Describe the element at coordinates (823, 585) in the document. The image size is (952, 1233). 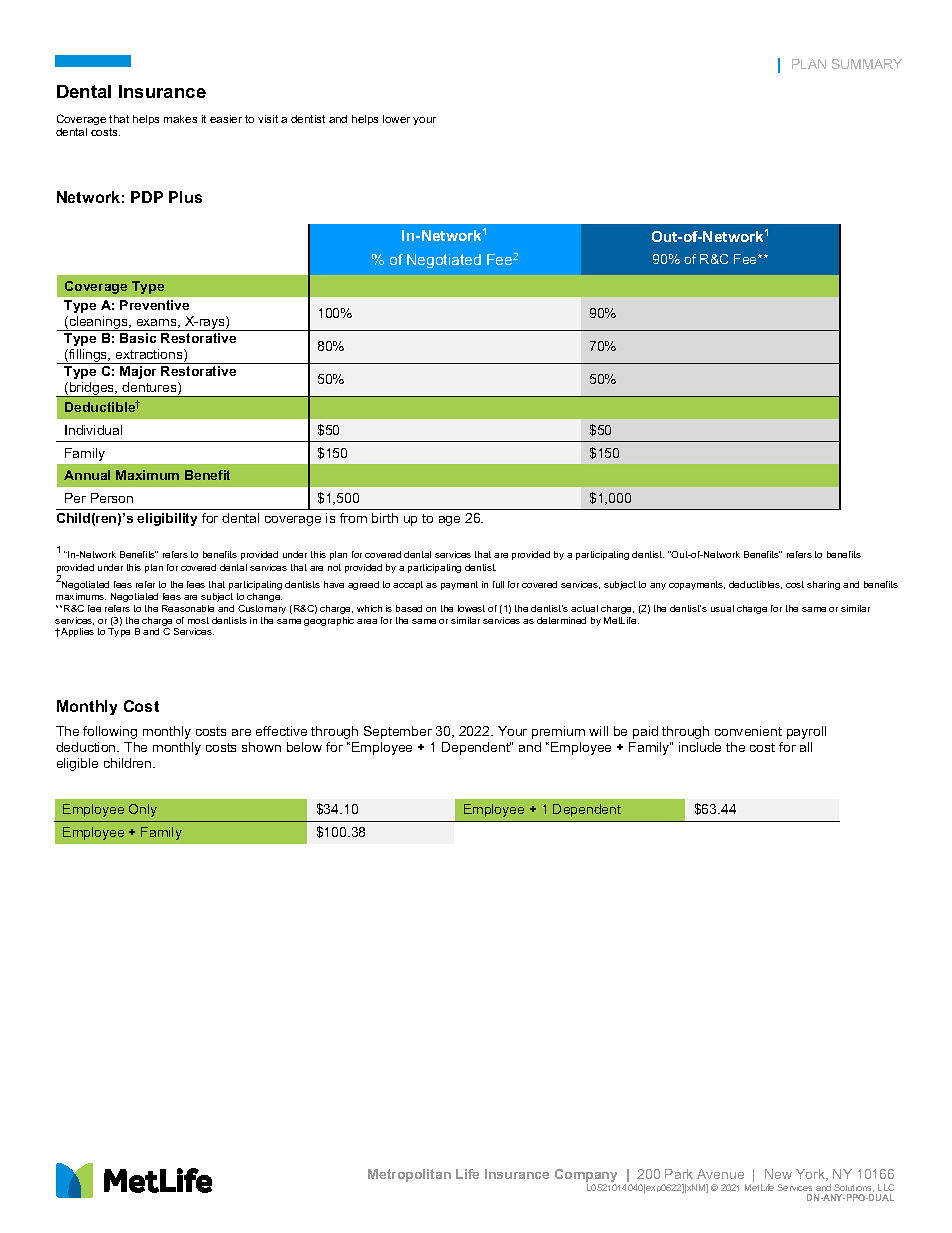
I see `sharing` at that location.
